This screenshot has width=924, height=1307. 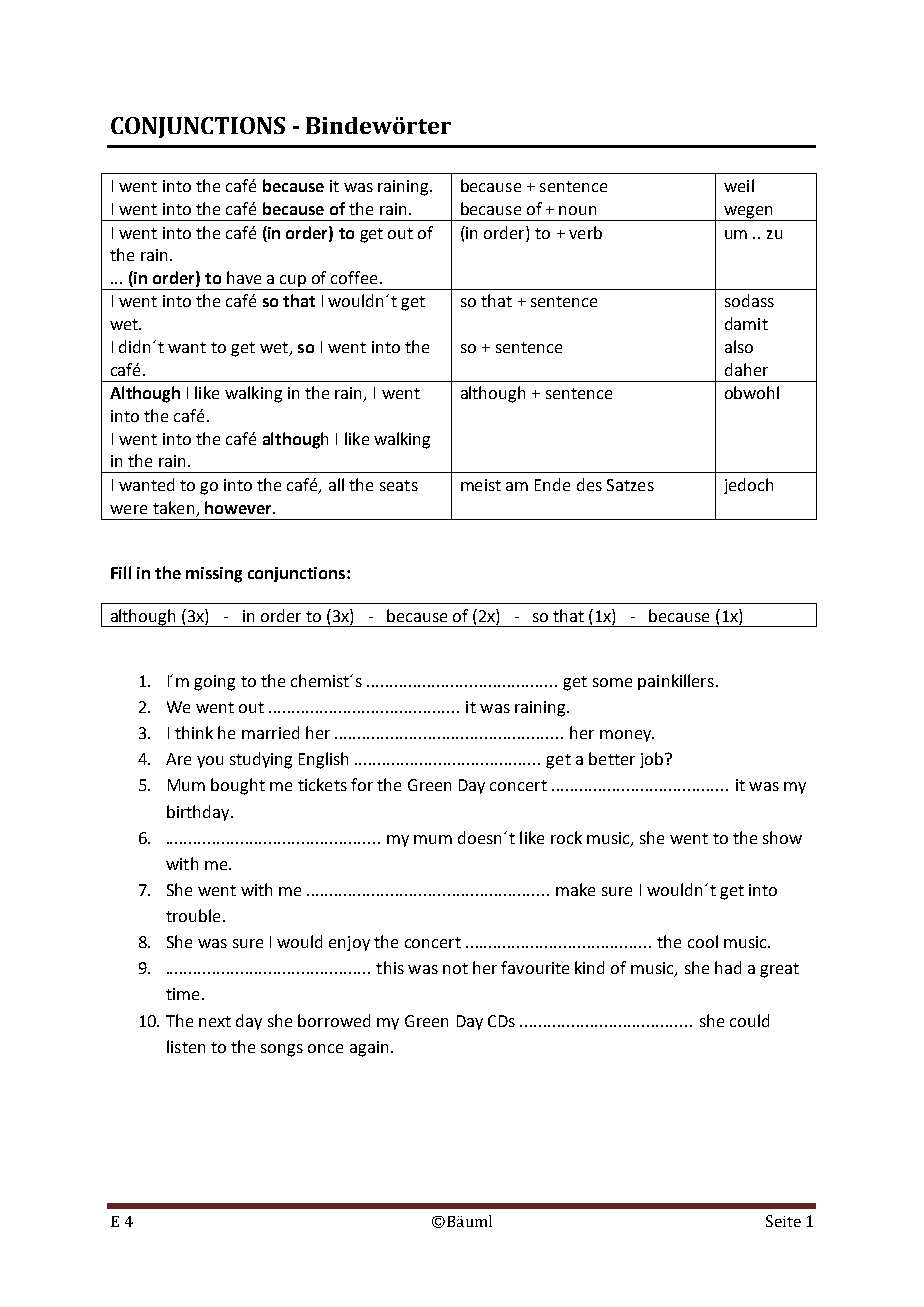 What do you see at coordinates (354, 277) in the screenshot?
I see `coffee` at bounding box center [354, 277].
